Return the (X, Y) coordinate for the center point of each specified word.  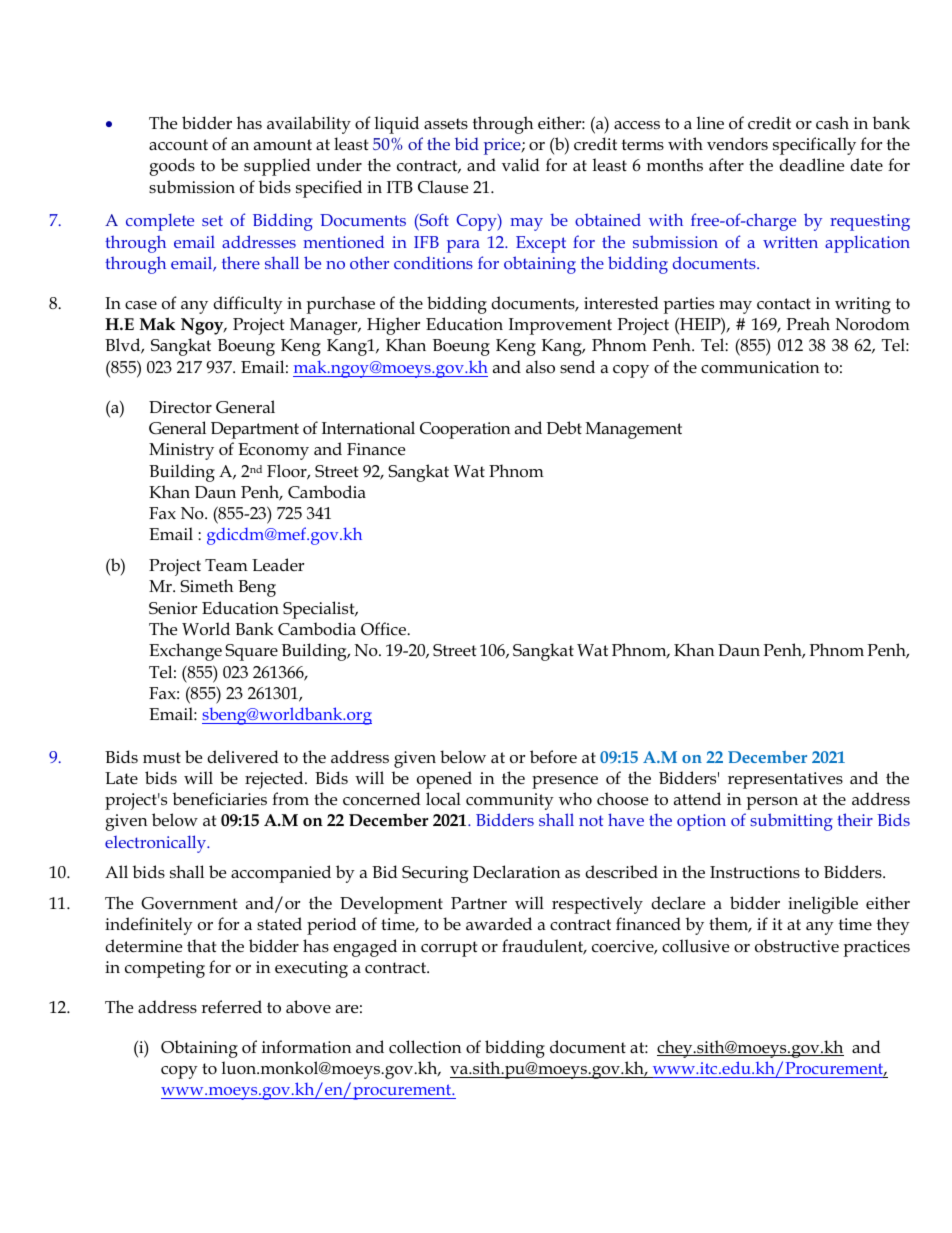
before (553, 757)
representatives (785, 780)
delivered (243, 757)
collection (425, 1047)
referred (231, 1006)
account (178, 145)
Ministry (181, 451)
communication (760, 367)
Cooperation (465, 430)
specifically (814, 146)
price (503, 146)
